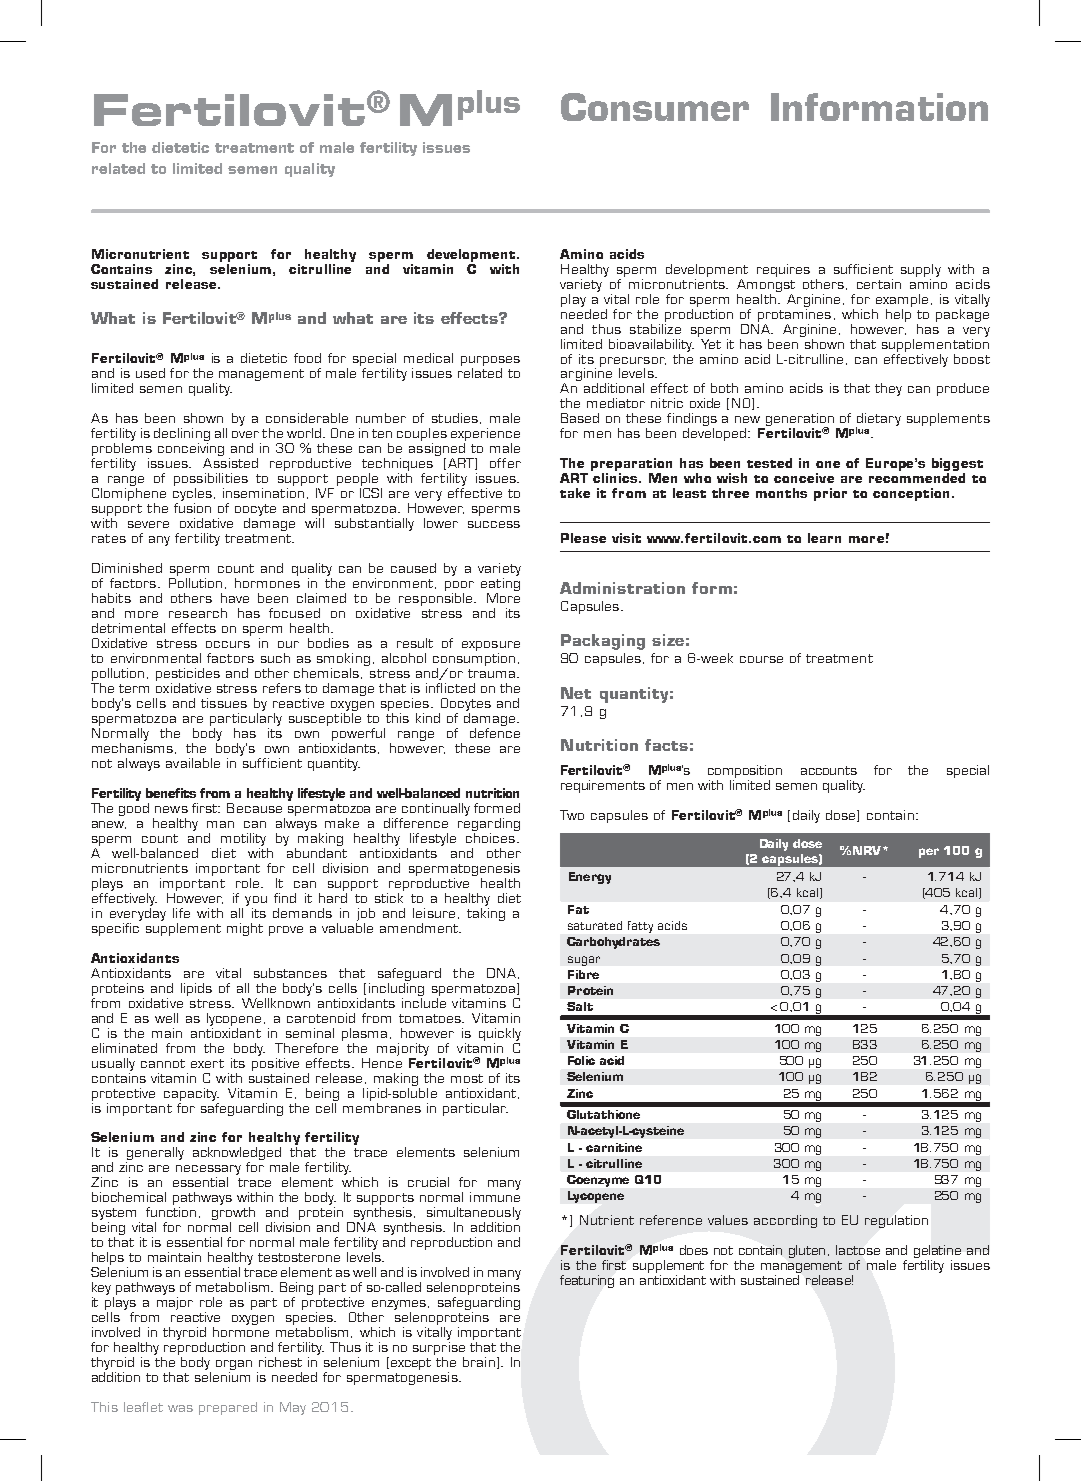  I want to click on food, so click(307, 358).
